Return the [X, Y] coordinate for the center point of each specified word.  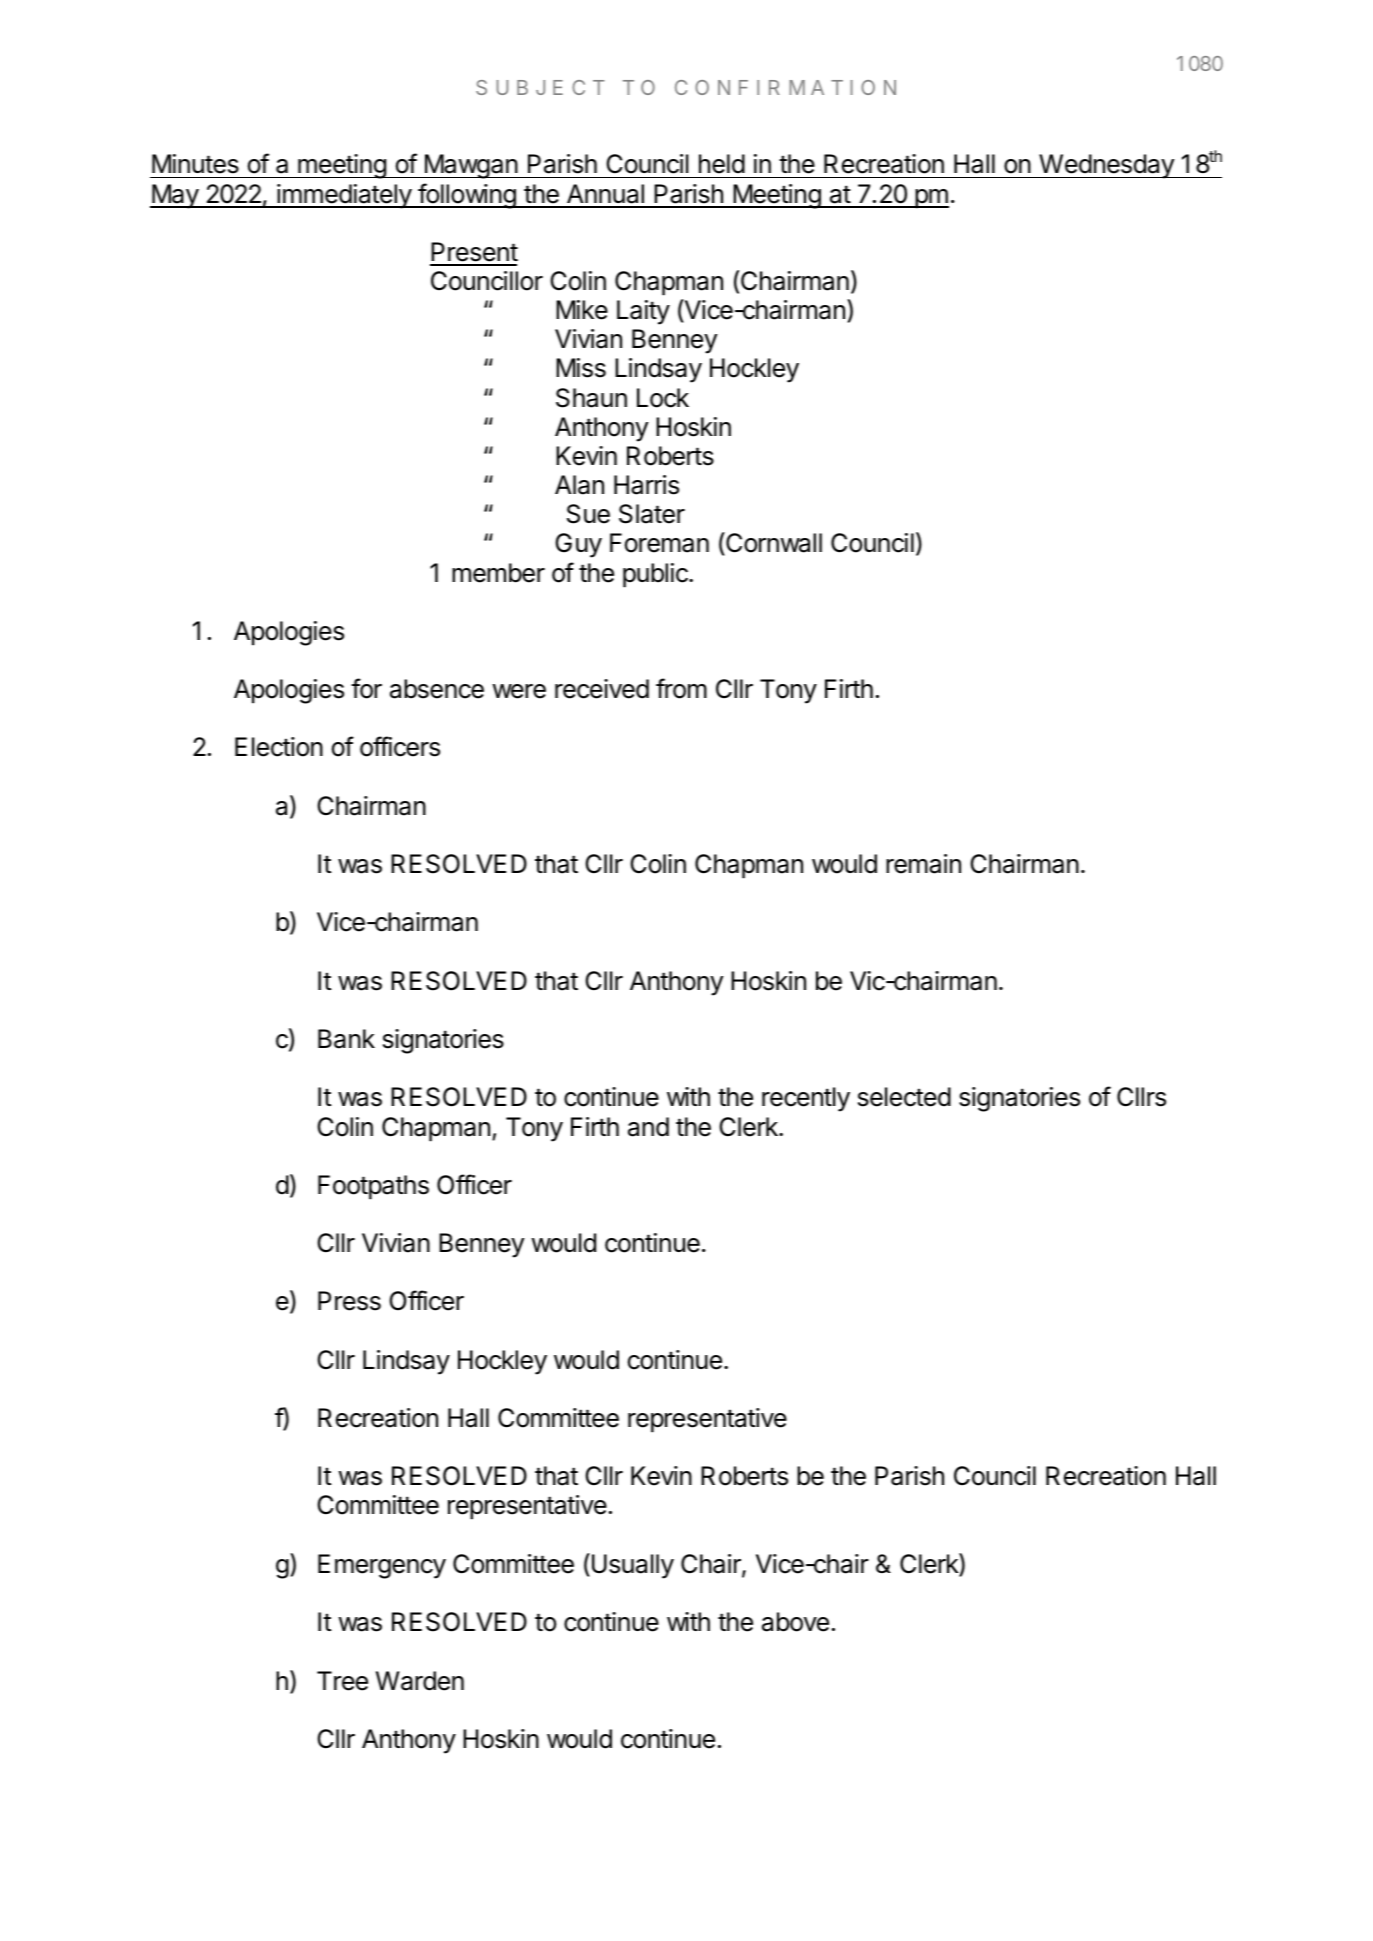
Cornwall [773, 544]
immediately [344, 196]
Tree [342, 1681]
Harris [646, 485]
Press [349, 1301]
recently [806, 1099]
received [602, 689]
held [722, 164]
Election [279, 747]
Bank [346, 1039]
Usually [631, 1566]
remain [923, 864]
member [498, 573]
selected [904, 1097]
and [648, 1127]
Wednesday [1106, 166]
